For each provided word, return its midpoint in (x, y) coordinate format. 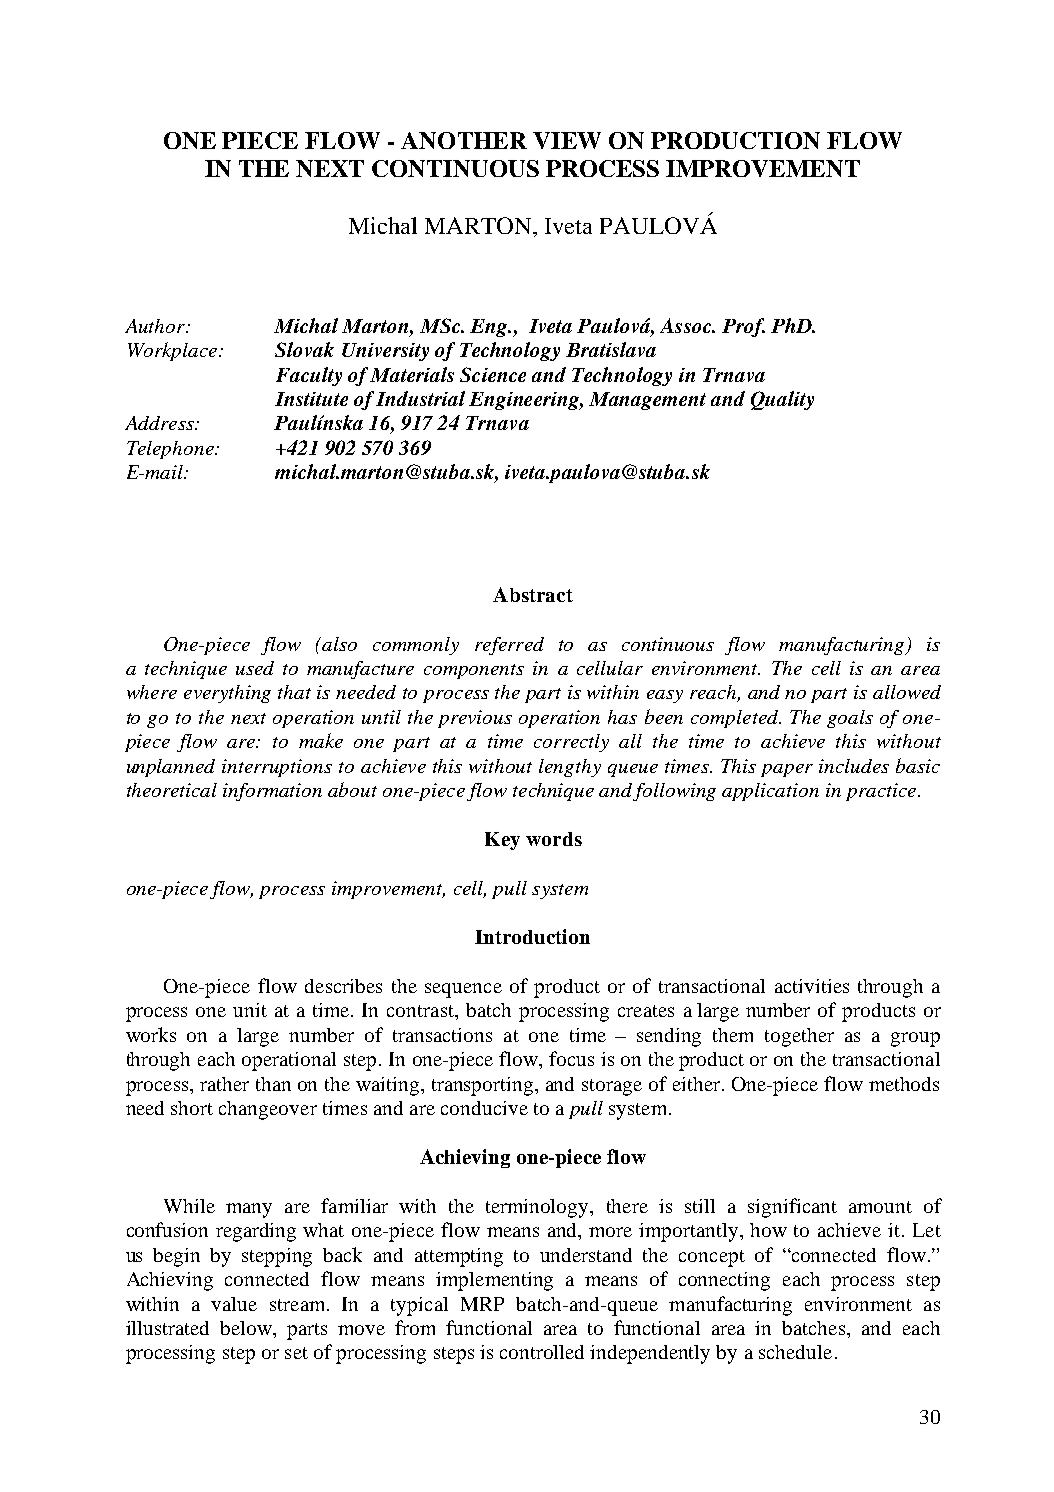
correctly (571, 743)
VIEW (567, 140)
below (247, 1328)
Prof (743, 327)
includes (854, 766)
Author (156, 326)
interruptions (277, 768)
